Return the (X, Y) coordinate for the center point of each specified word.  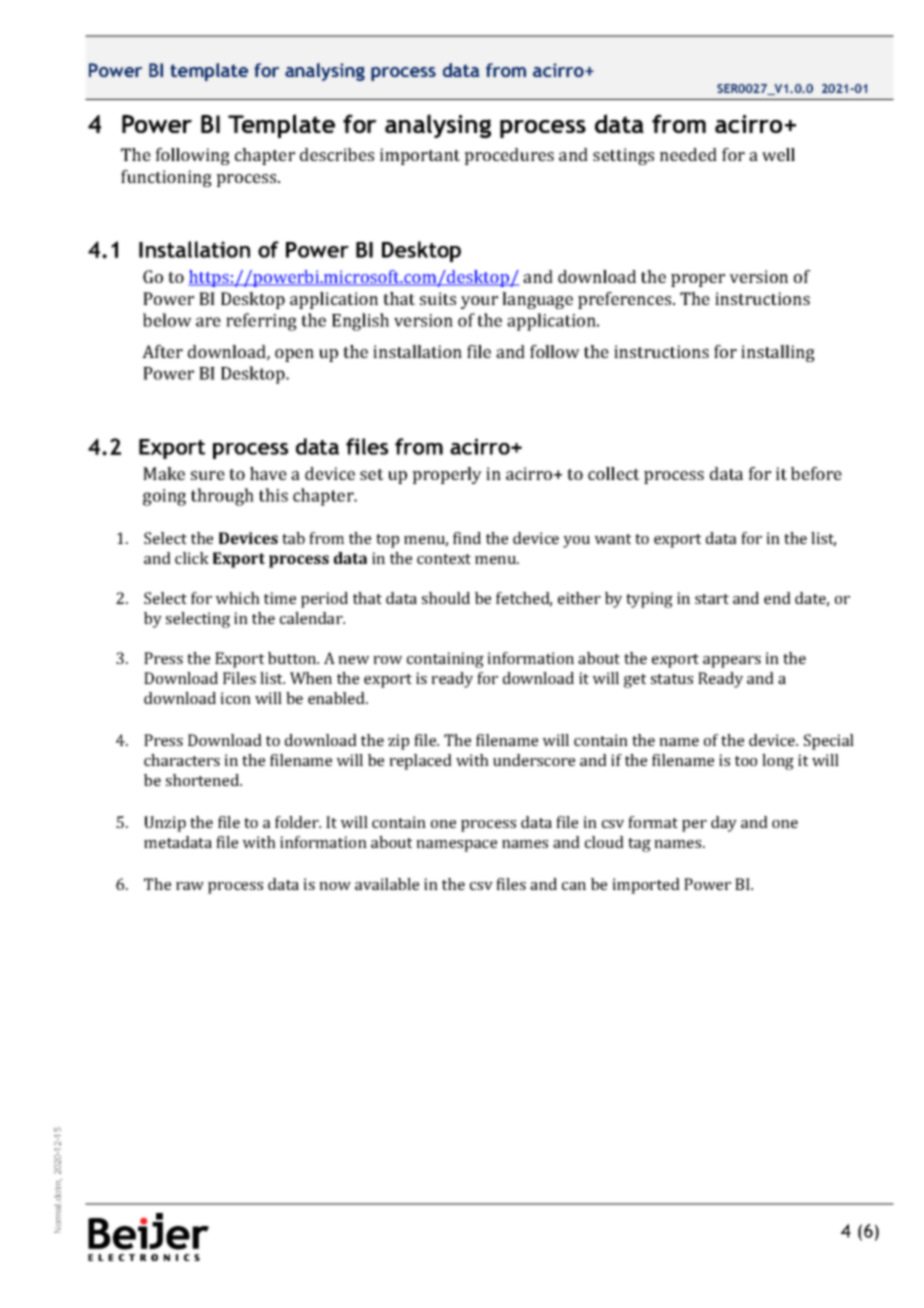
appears (732, 662)
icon (235, 698)
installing (778, 353)
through (222, 497)
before (816, 473)
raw (190, 886)
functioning (166, 178)
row (387, 660)
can (574, 886)
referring (261, 322)
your (479, 302)
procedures (509, 156)
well (778, 154)
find (467, 538)
